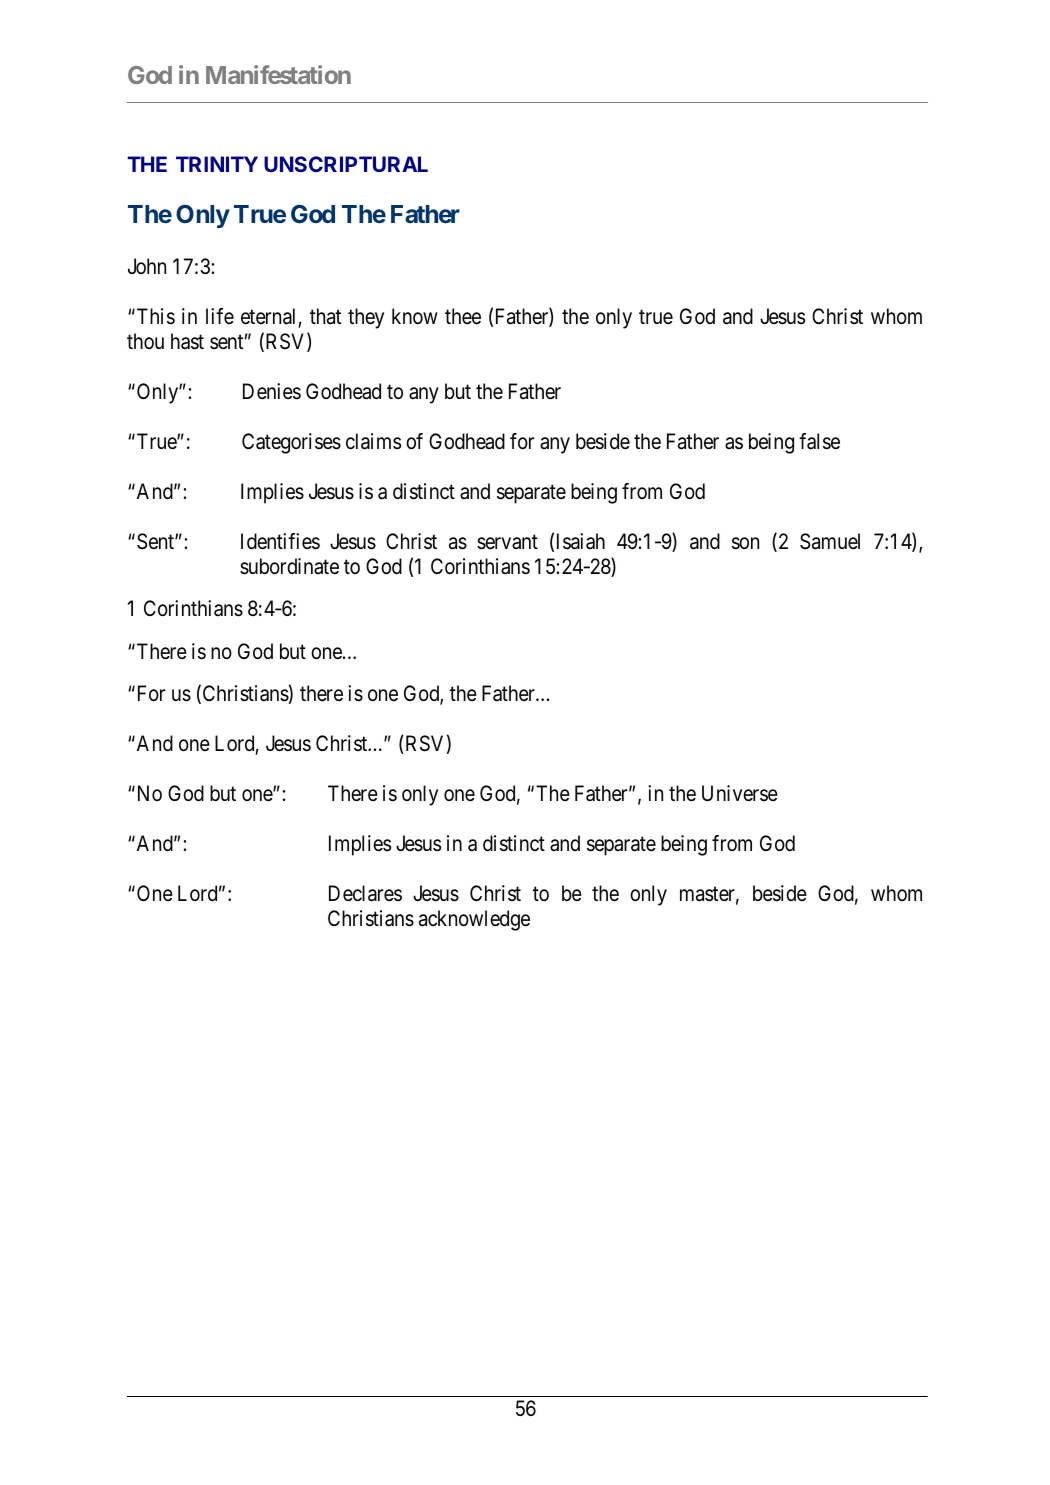 This document has width=1050, height=1485. Describe the element at coordinates (272, 391) in the document. I see `Denies` at that location.
